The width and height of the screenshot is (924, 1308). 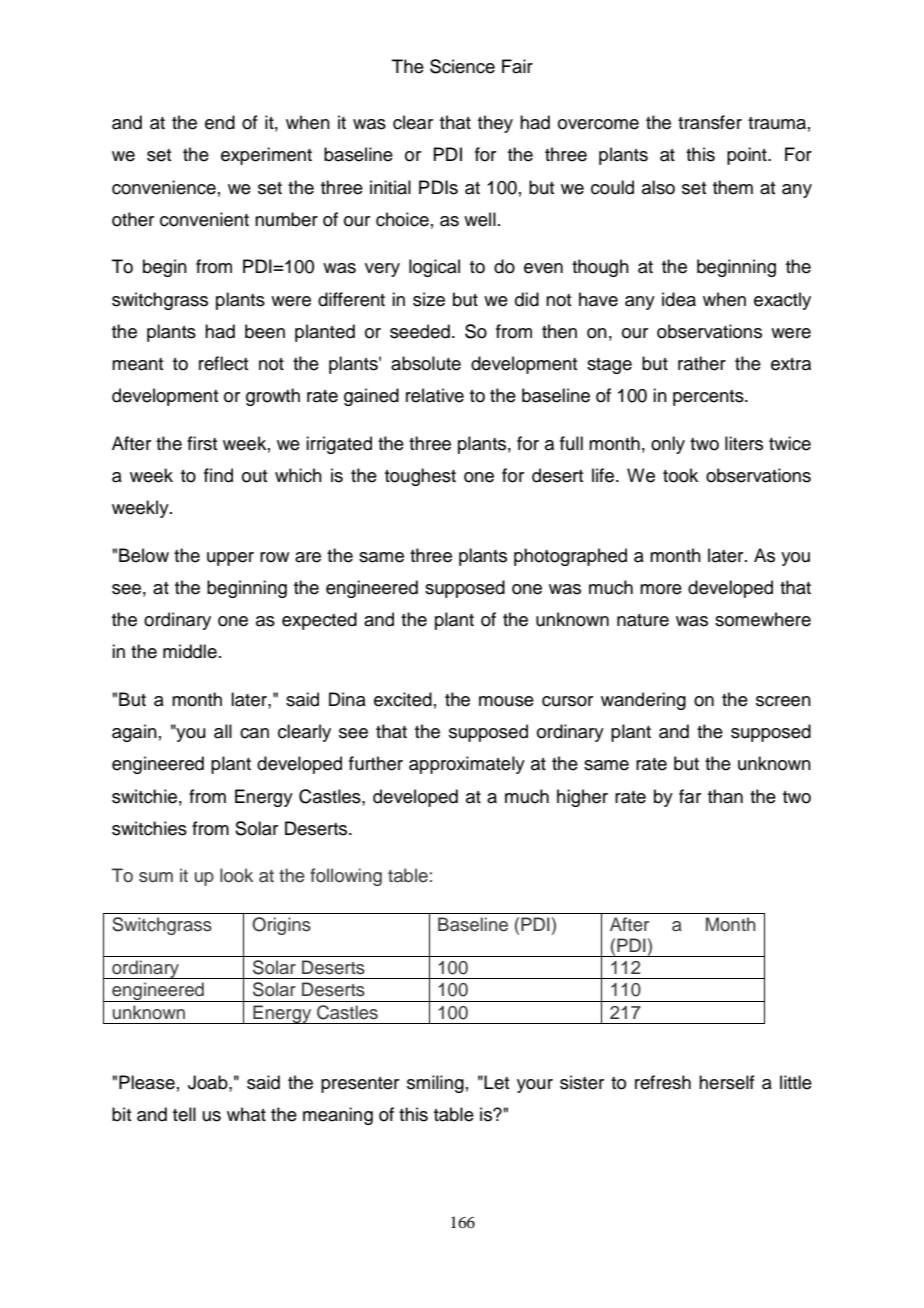 I want to click on rather, so click(x=702, y=363).
